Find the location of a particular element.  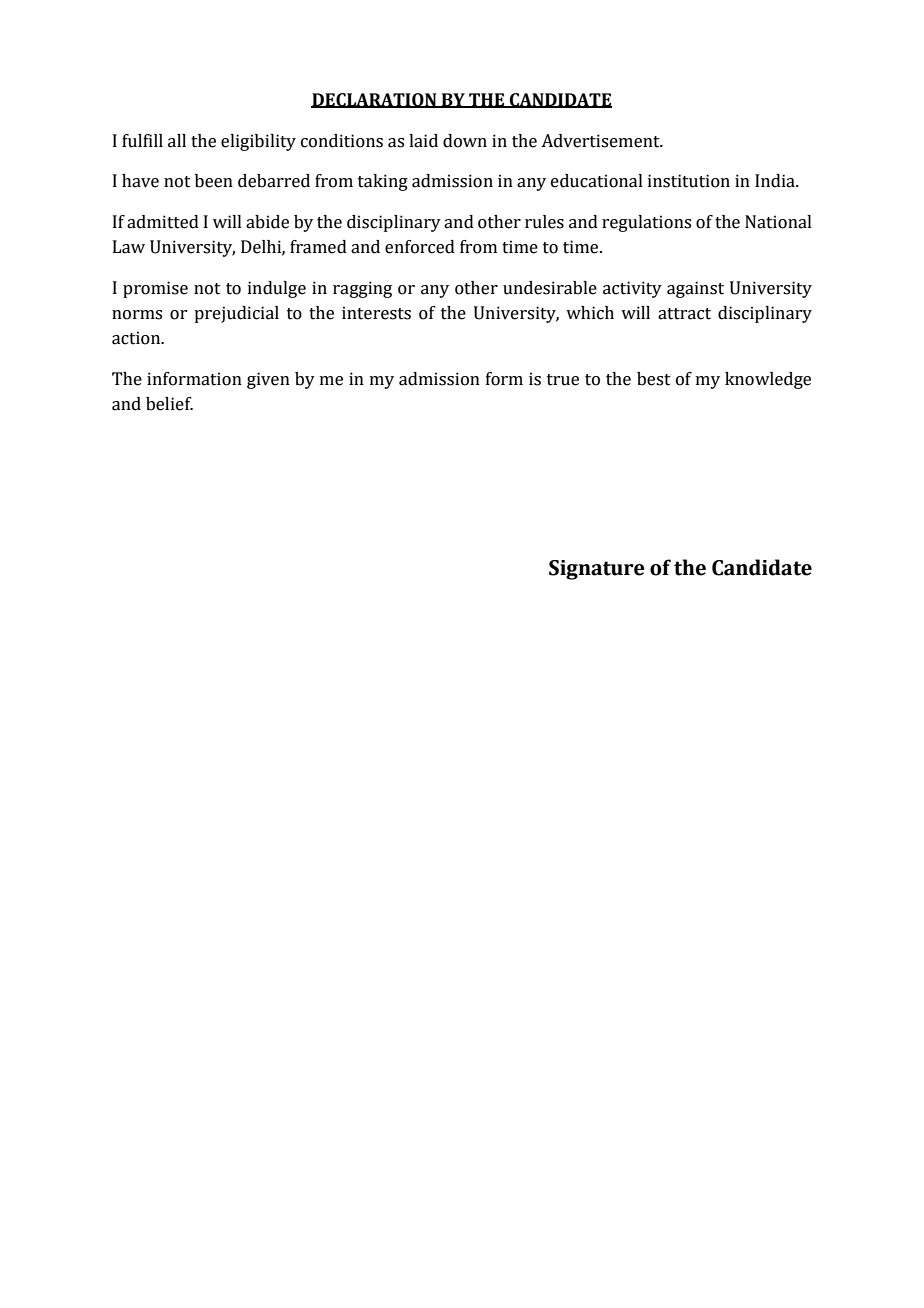

all is located at coordinates (177, 141).
